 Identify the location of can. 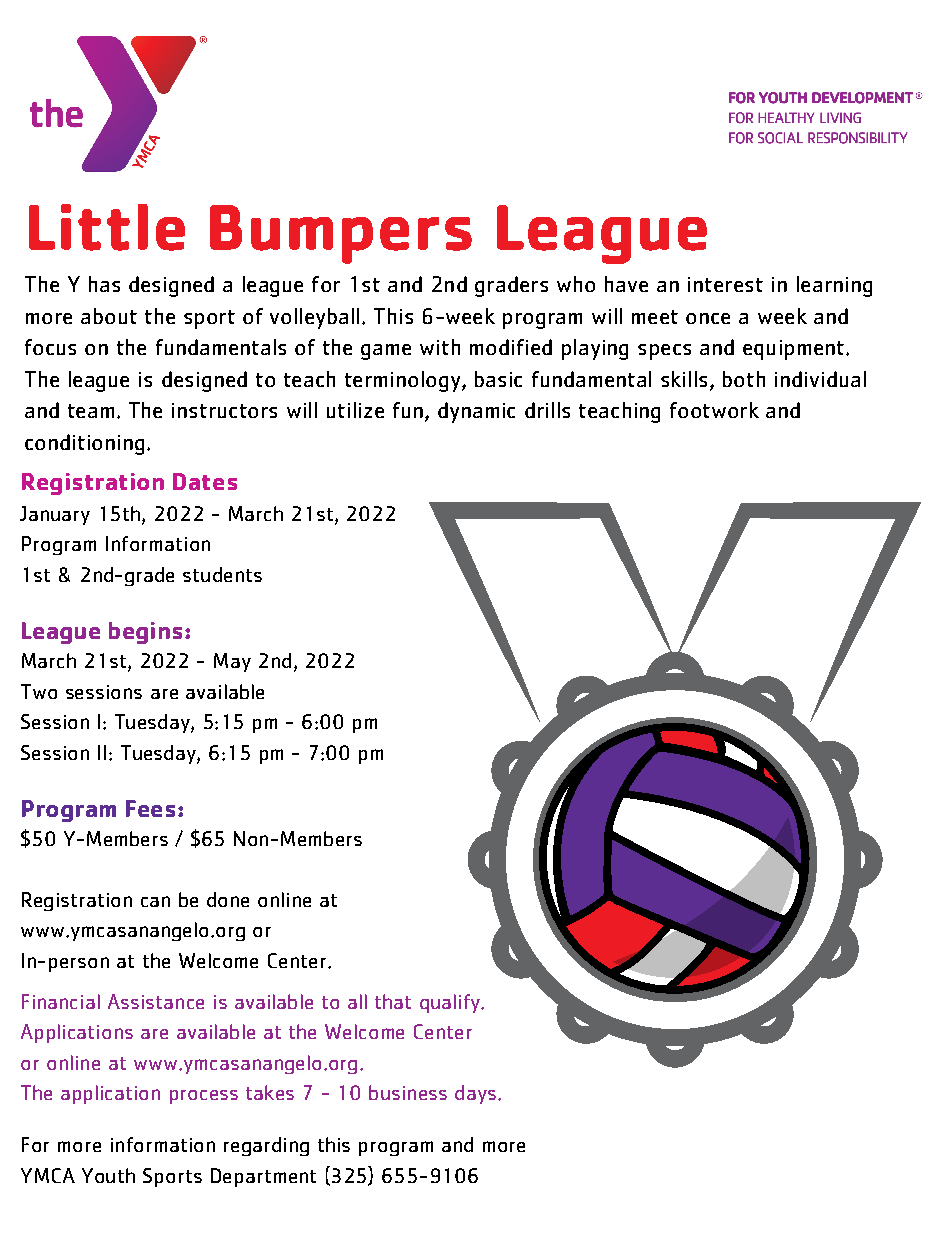
(155, 901).
